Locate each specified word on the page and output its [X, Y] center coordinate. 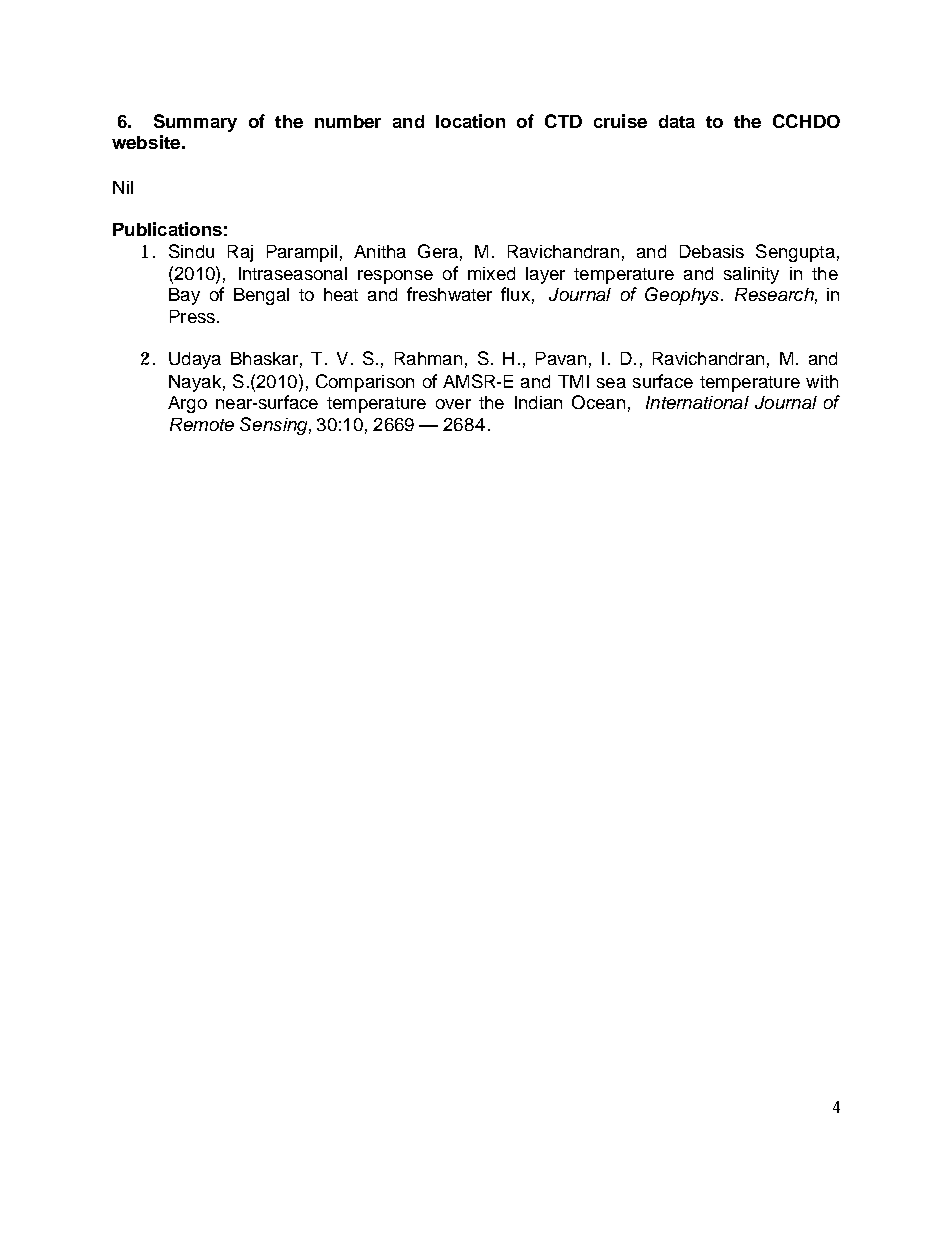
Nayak [195, 383]
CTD [563, 121]
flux [515, 294]
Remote [202, 424]
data [677, 121]
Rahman [428, 358]
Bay [184, 296]
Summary [195, 123]
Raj [240, 253]
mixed [491, 273]
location [470, 121]
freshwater [449, 294]
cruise [620, 121]
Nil [123, 187]
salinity [751, 275]
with [822, 381]
